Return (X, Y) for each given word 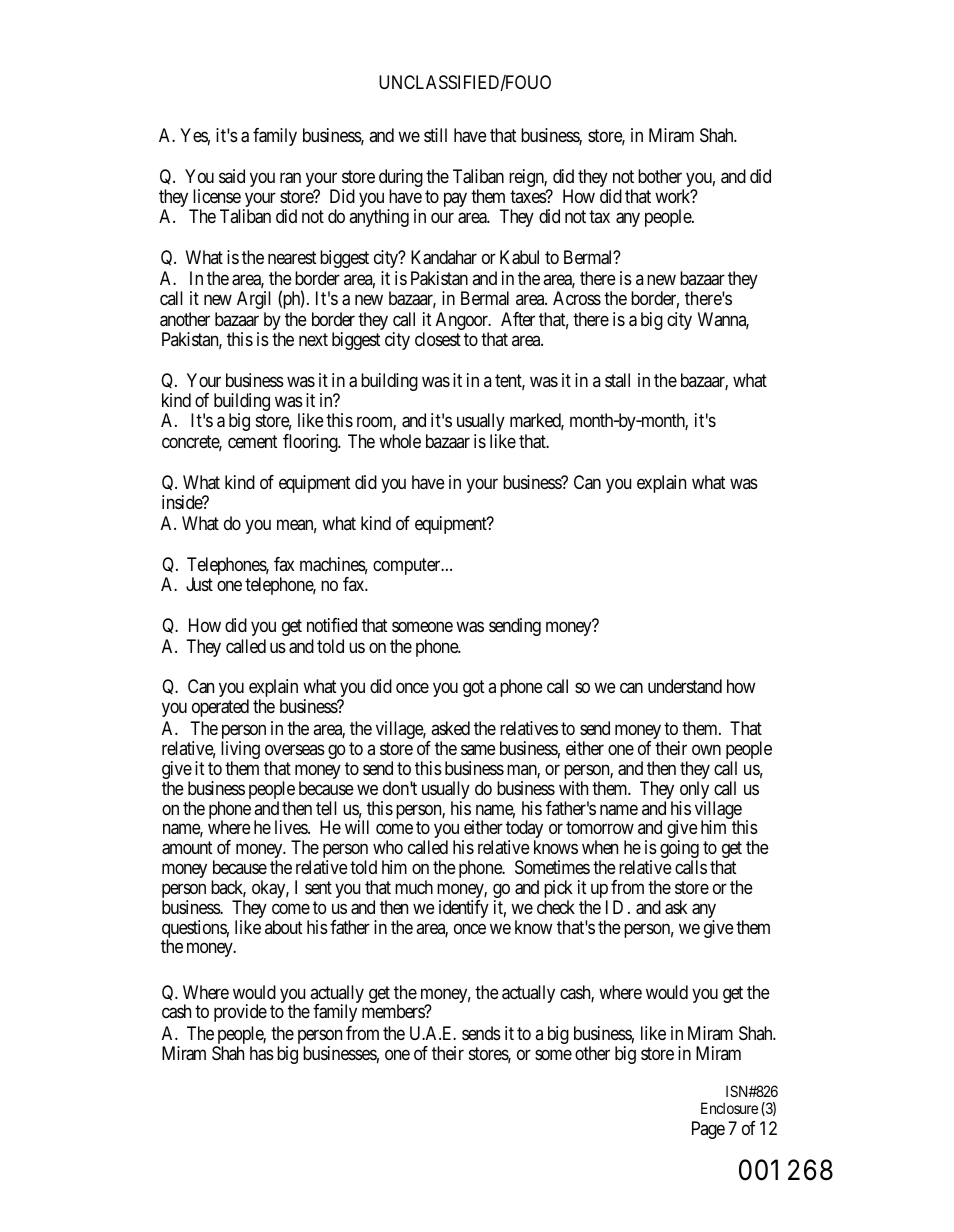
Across (577, 298)
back (228, 888)
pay (455, 199)
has (262, 1053)
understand (685, 686)
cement (252, 441)
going (679, 850)
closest (438, 339)
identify (464, 909)
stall (617, 380)
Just (199, 584)
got (473, 689)
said (232, 176)
